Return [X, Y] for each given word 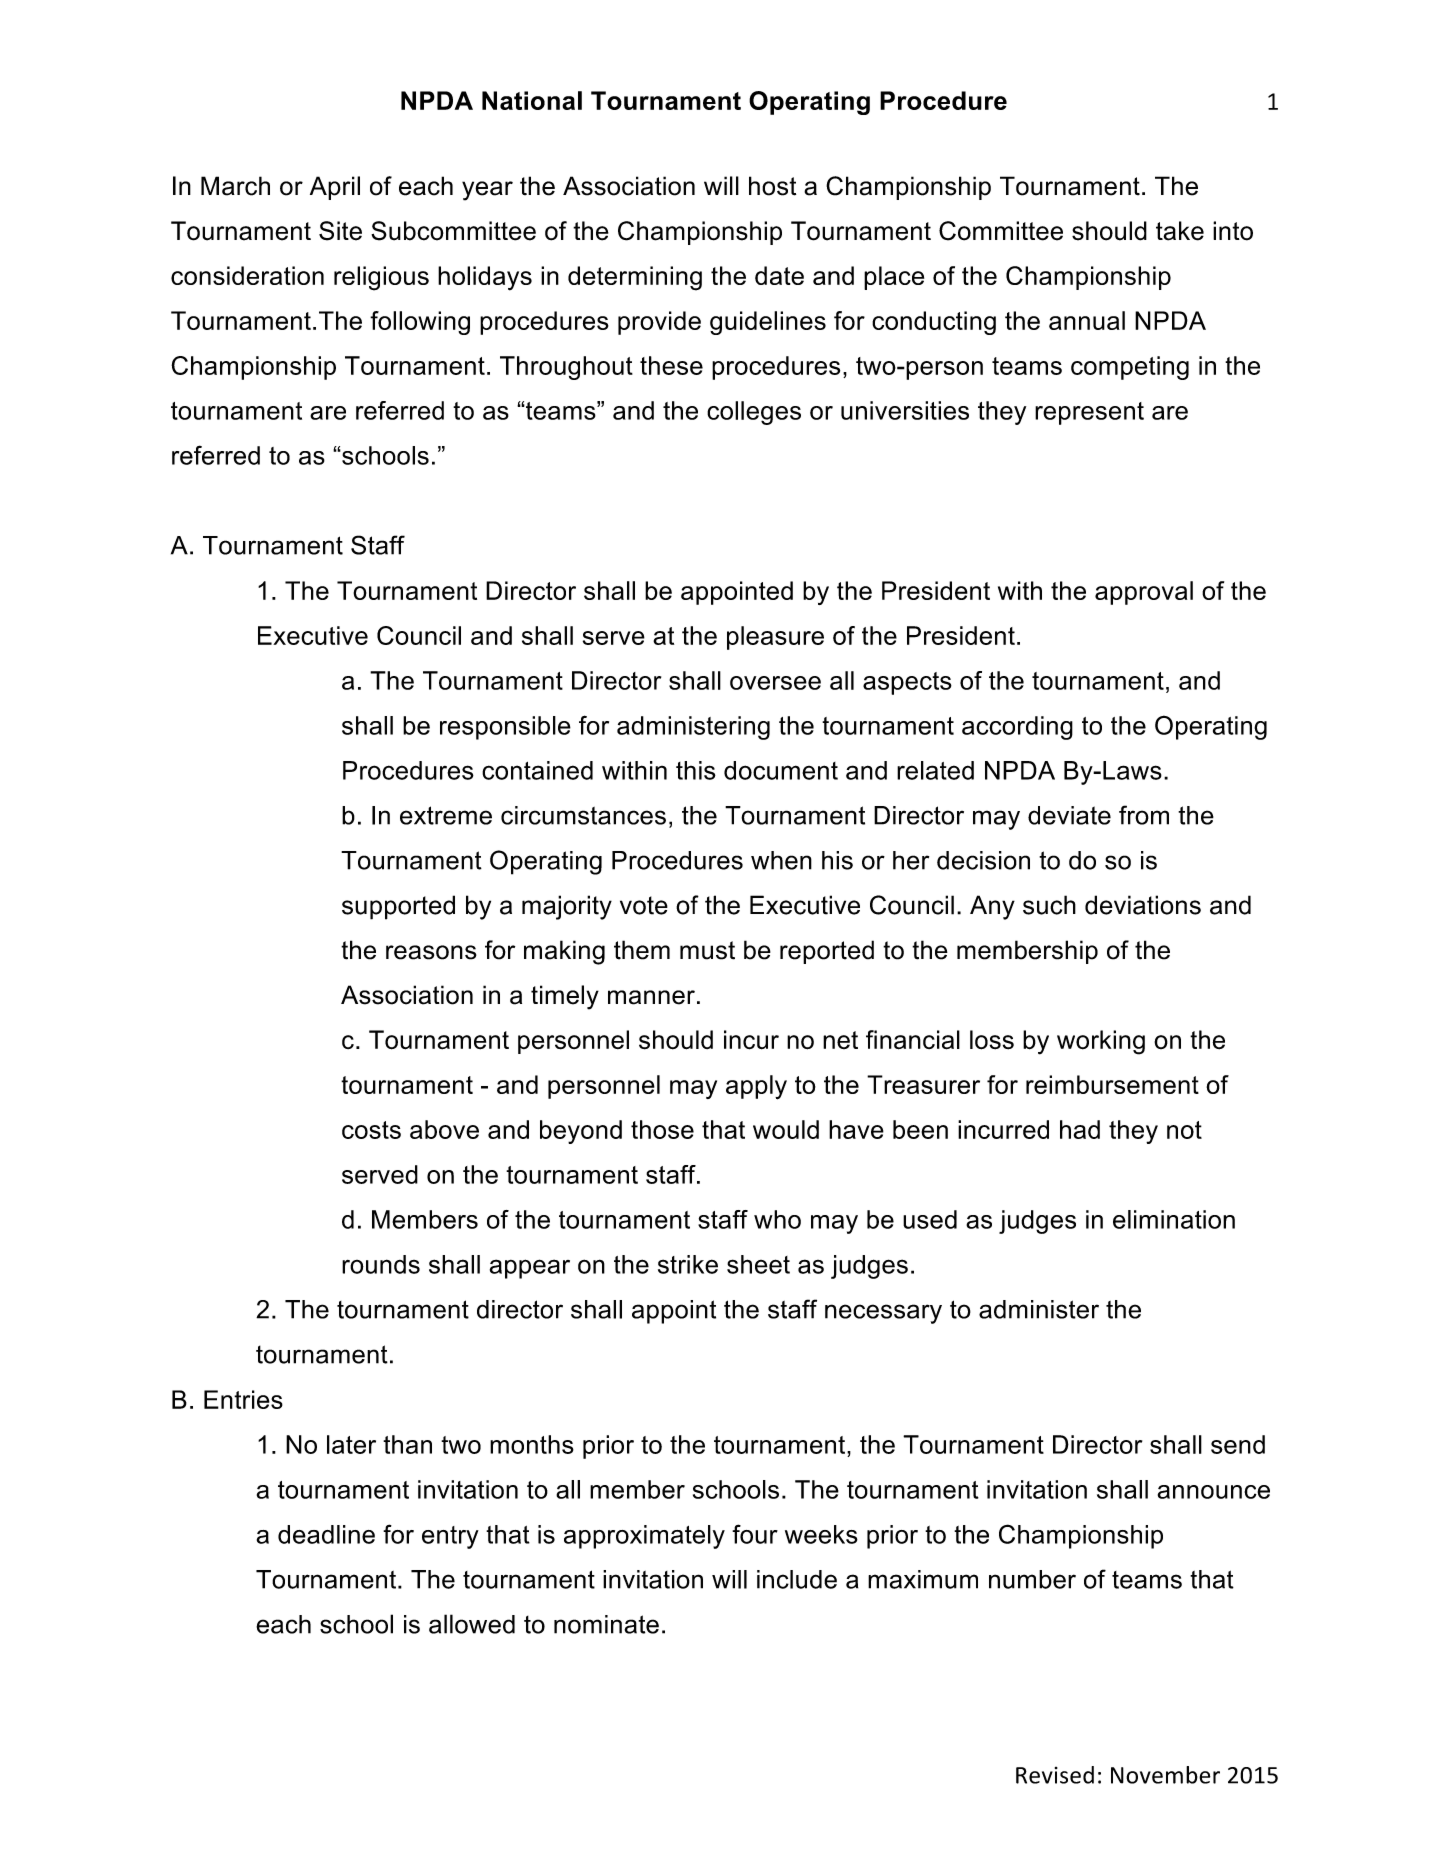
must [707, 950]
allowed [472, 1624]
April [335, 188]
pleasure [775, 638]
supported [398, 907]
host [772, 186]
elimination [1174, 1219]
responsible [505, 728]
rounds [381, 1264]
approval [1144, 593]
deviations [1143, 905]
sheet [758, 1264]
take [1180, 231]
